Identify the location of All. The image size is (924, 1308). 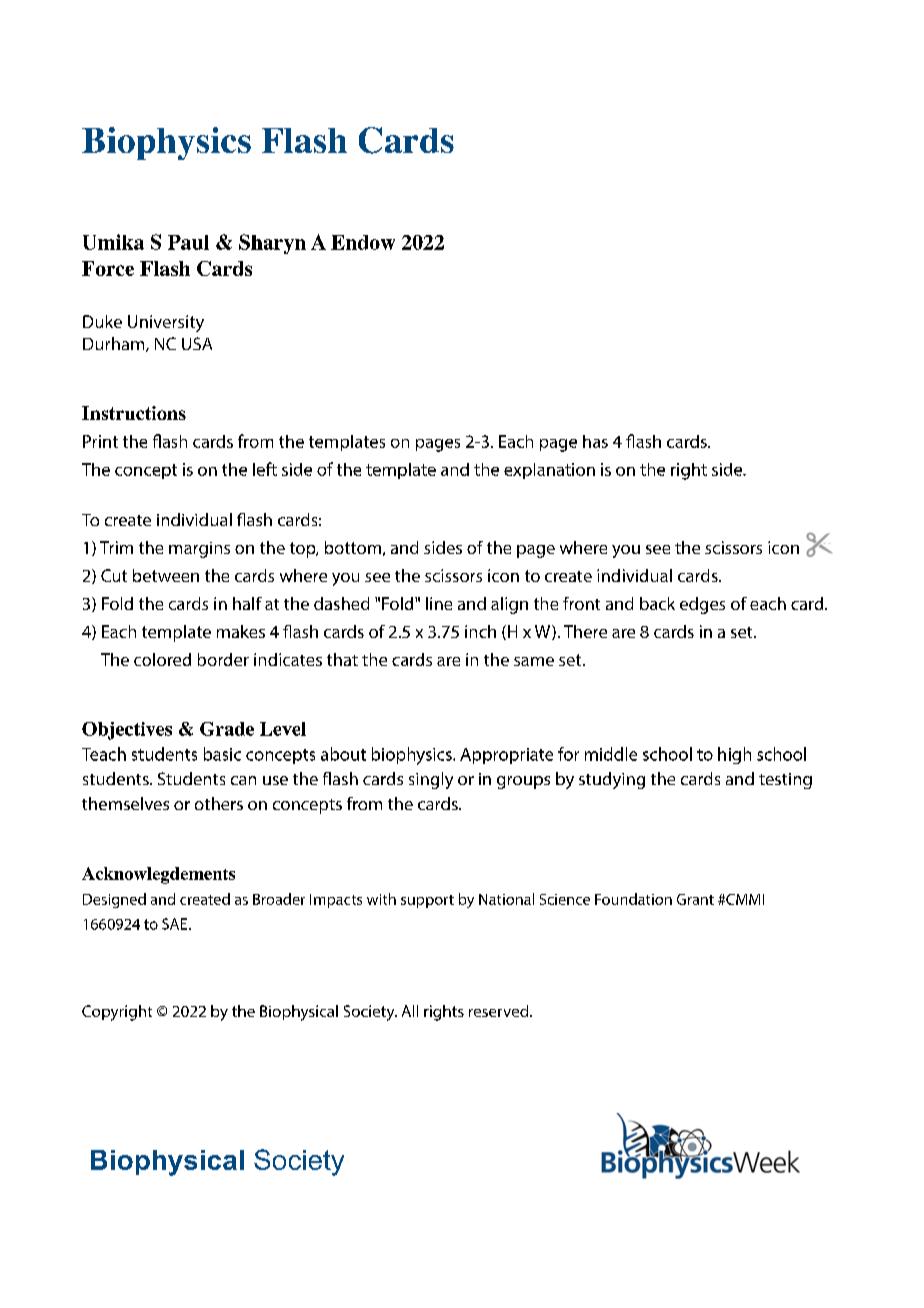
(410, 1011).
